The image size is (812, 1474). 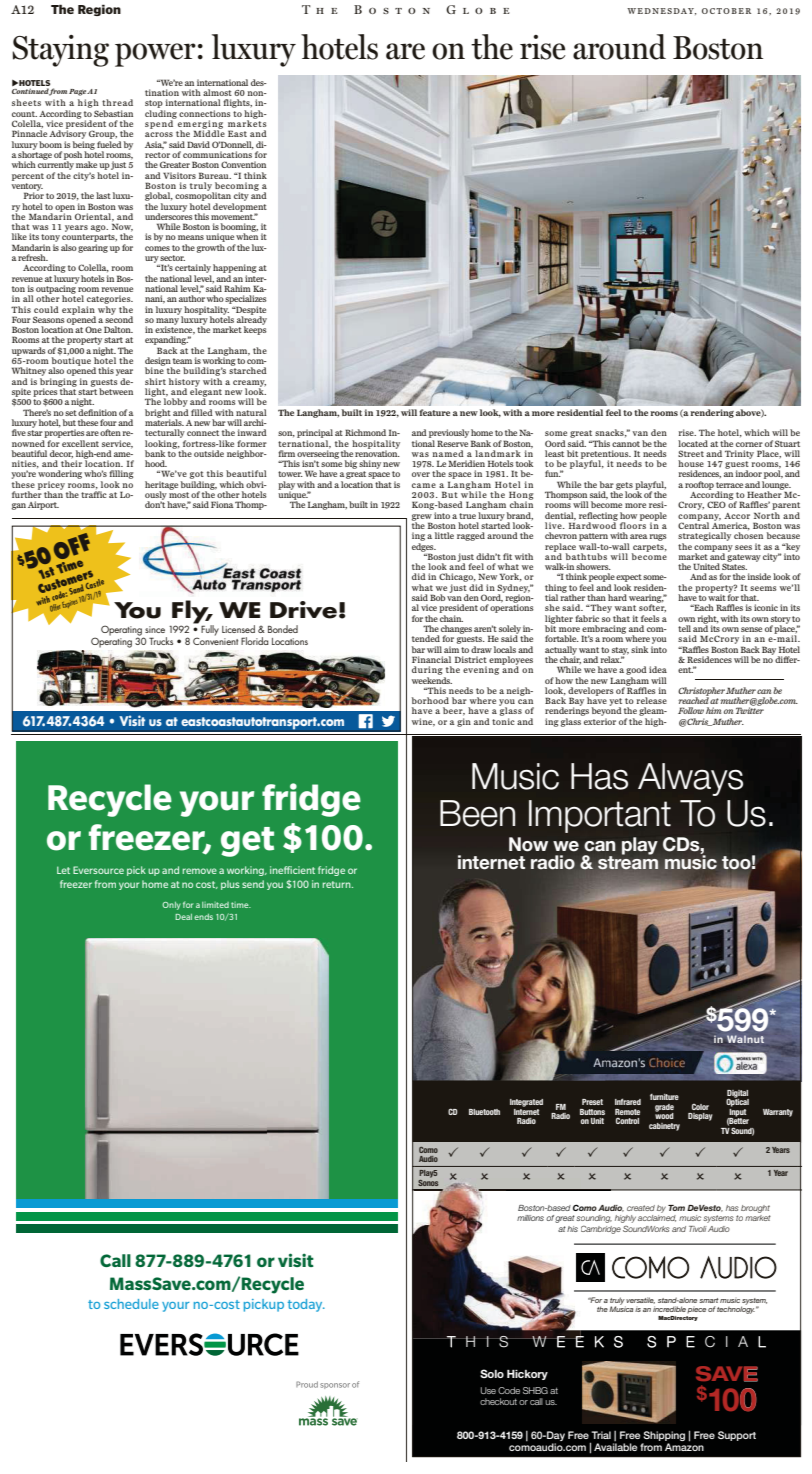 What do you see at coordinates (110, 432) in the document?
I see `often` at bounding box center [110, 432].
